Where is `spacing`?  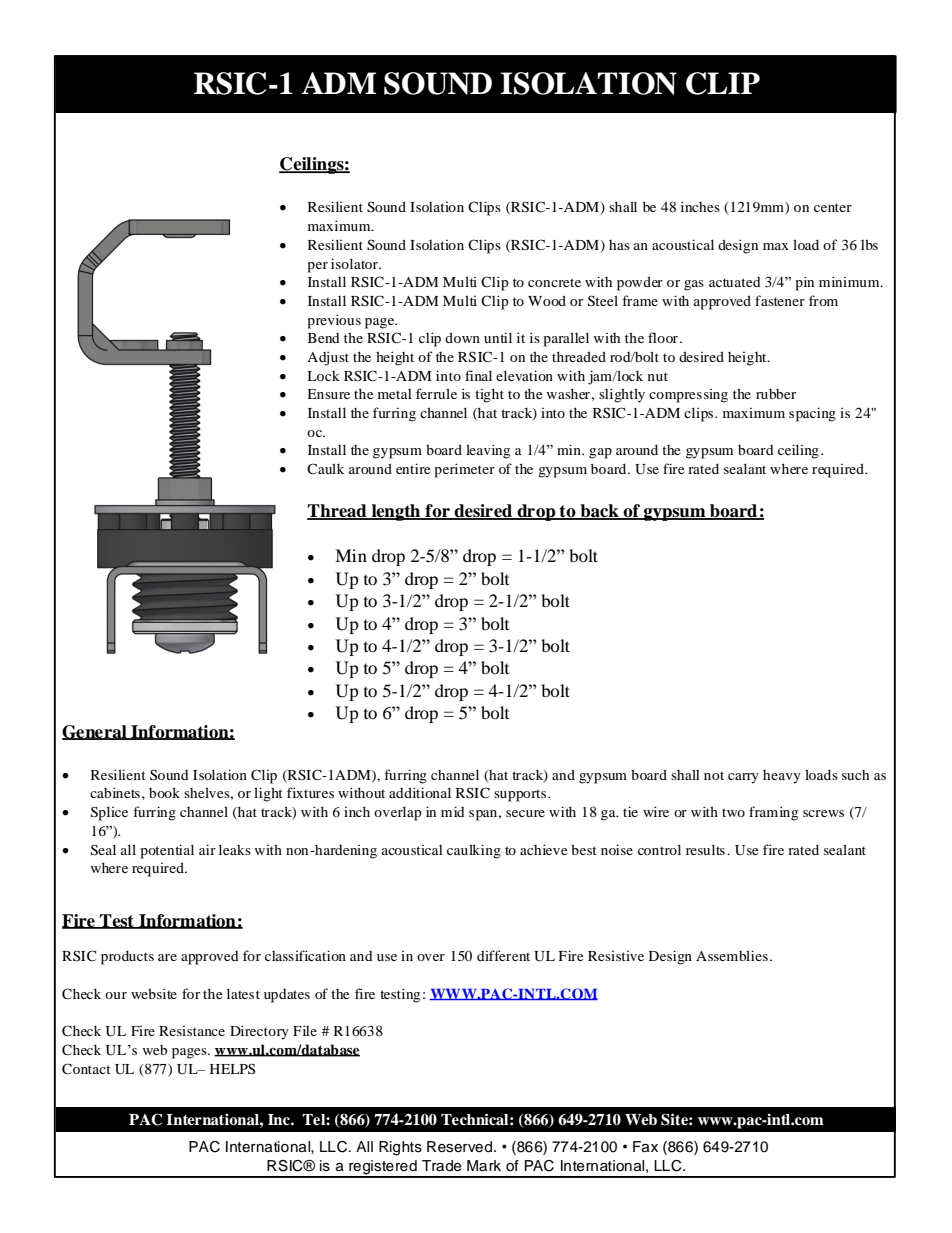 spacing is located at coordinates (812, 414).
